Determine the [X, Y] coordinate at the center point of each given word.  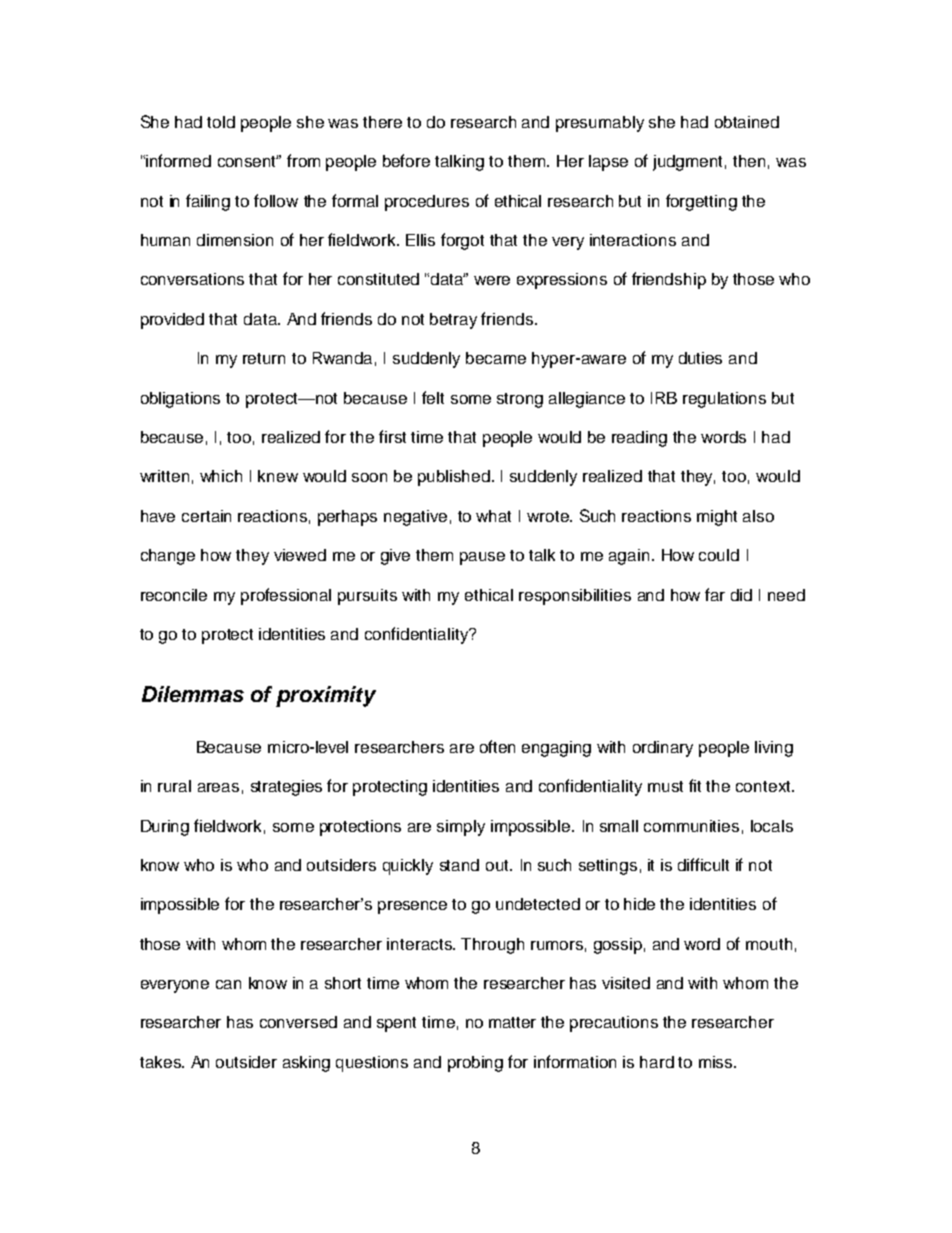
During [165, 828]
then [749, 161]
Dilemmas [193, 694]
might [717, 518]
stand [459, 865]
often [497, 746]
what [493, 516]
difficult [703, 864]
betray [453, 321]
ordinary [663, 749]
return [264, 358]
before [406, 160]
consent [248, 161]
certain [206, 516]
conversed [298, 1022]
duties [700, 358]
